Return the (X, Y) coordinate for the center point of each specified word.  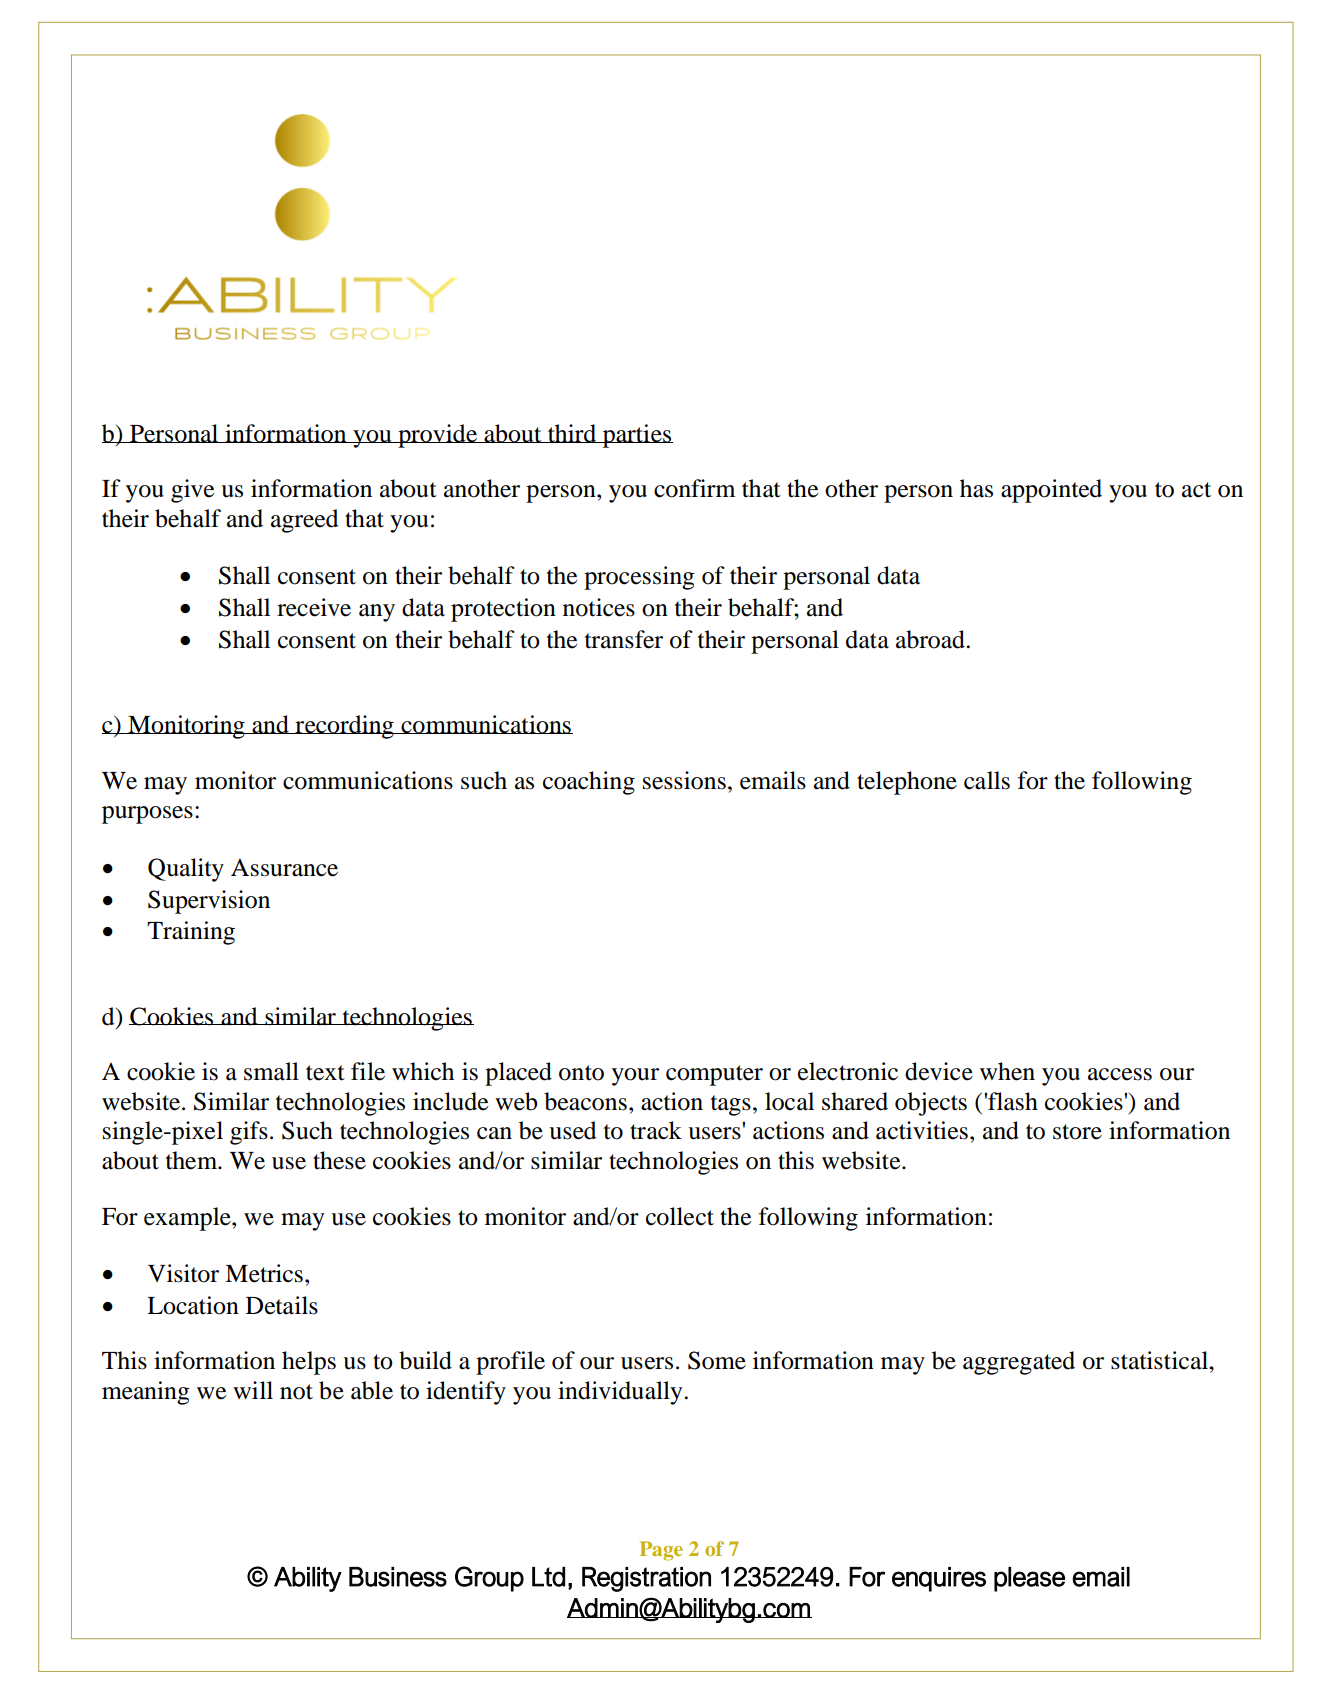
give (192, 491)
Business (398, 1577)
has (976, 488)
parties (637, 436)
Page (661, 1551)
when (1007, 1071)
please (1029, 1579)
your (635, 1077)
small (271, 1071)
